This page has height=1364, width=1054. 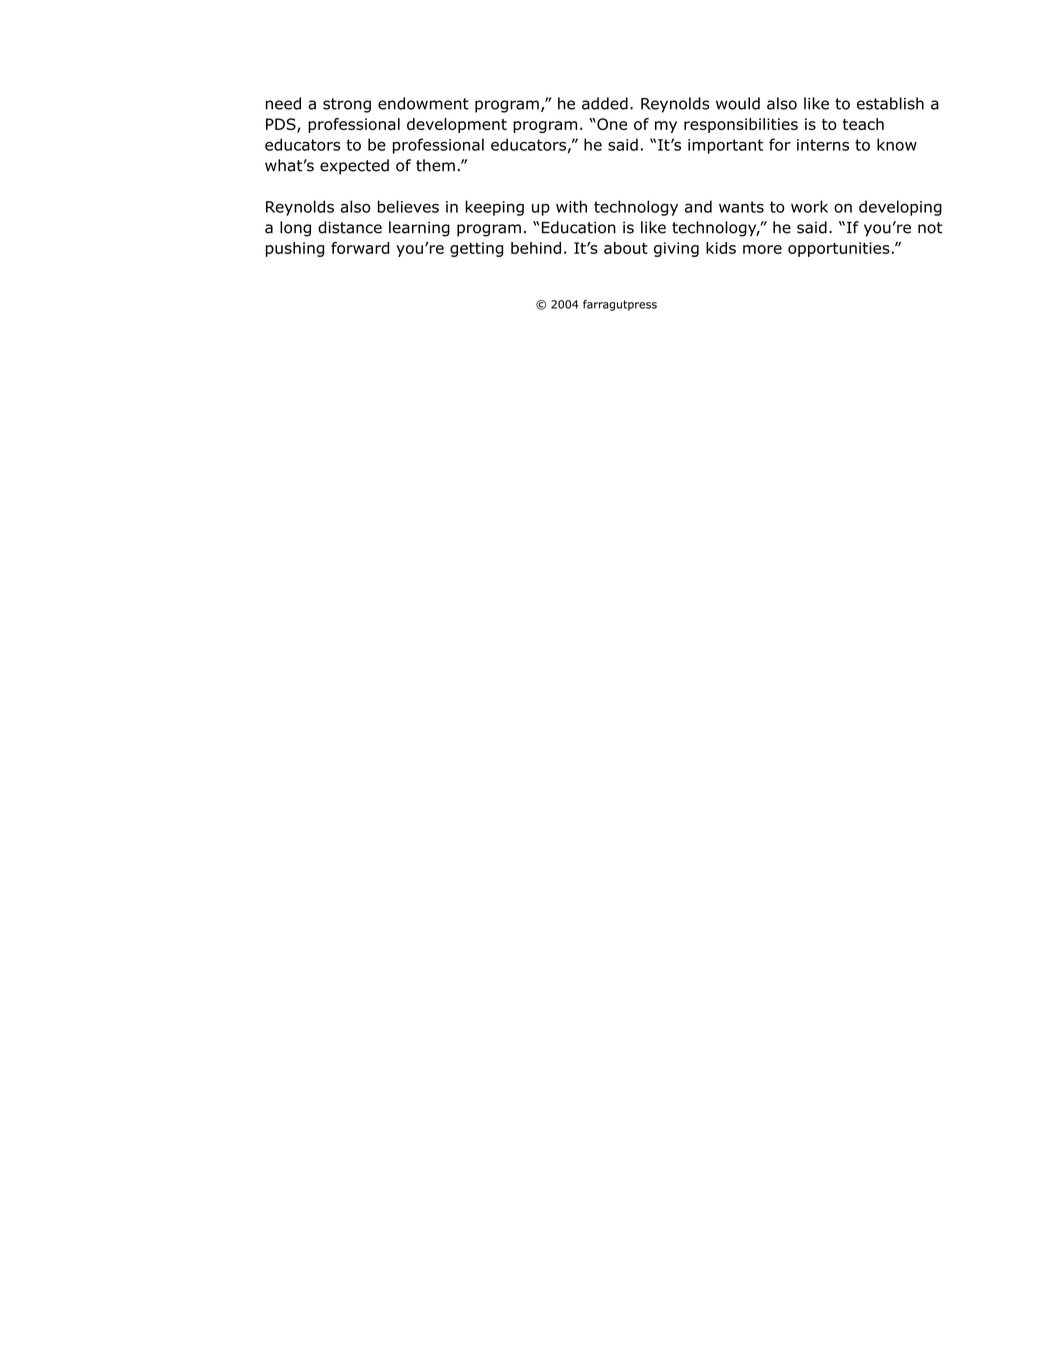 What do you see at coordinates (890, 103) in the page?
I see `establish` at bounding box center [890, 103].
